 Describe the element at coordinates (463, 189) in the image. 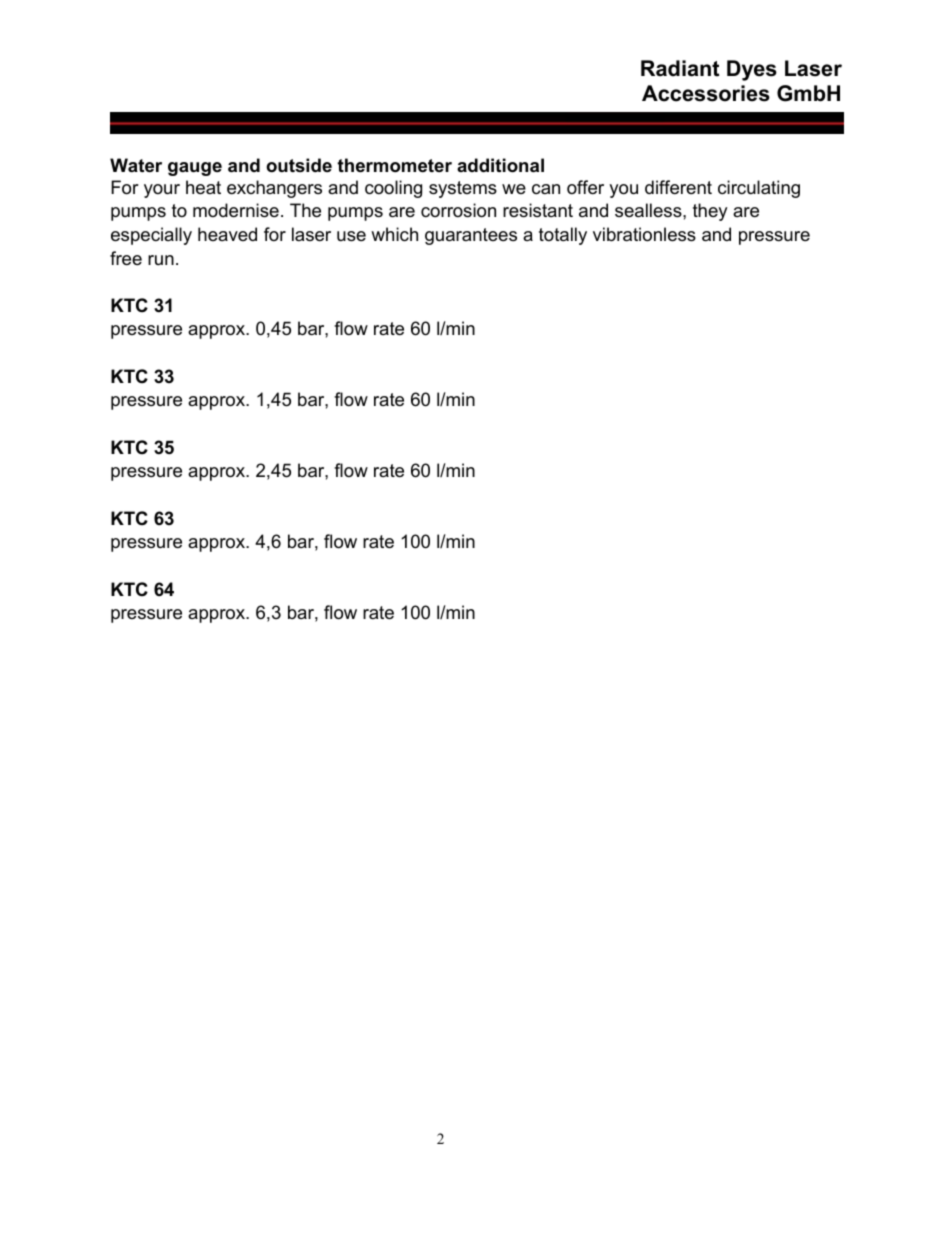

I see `systems` at that location.
